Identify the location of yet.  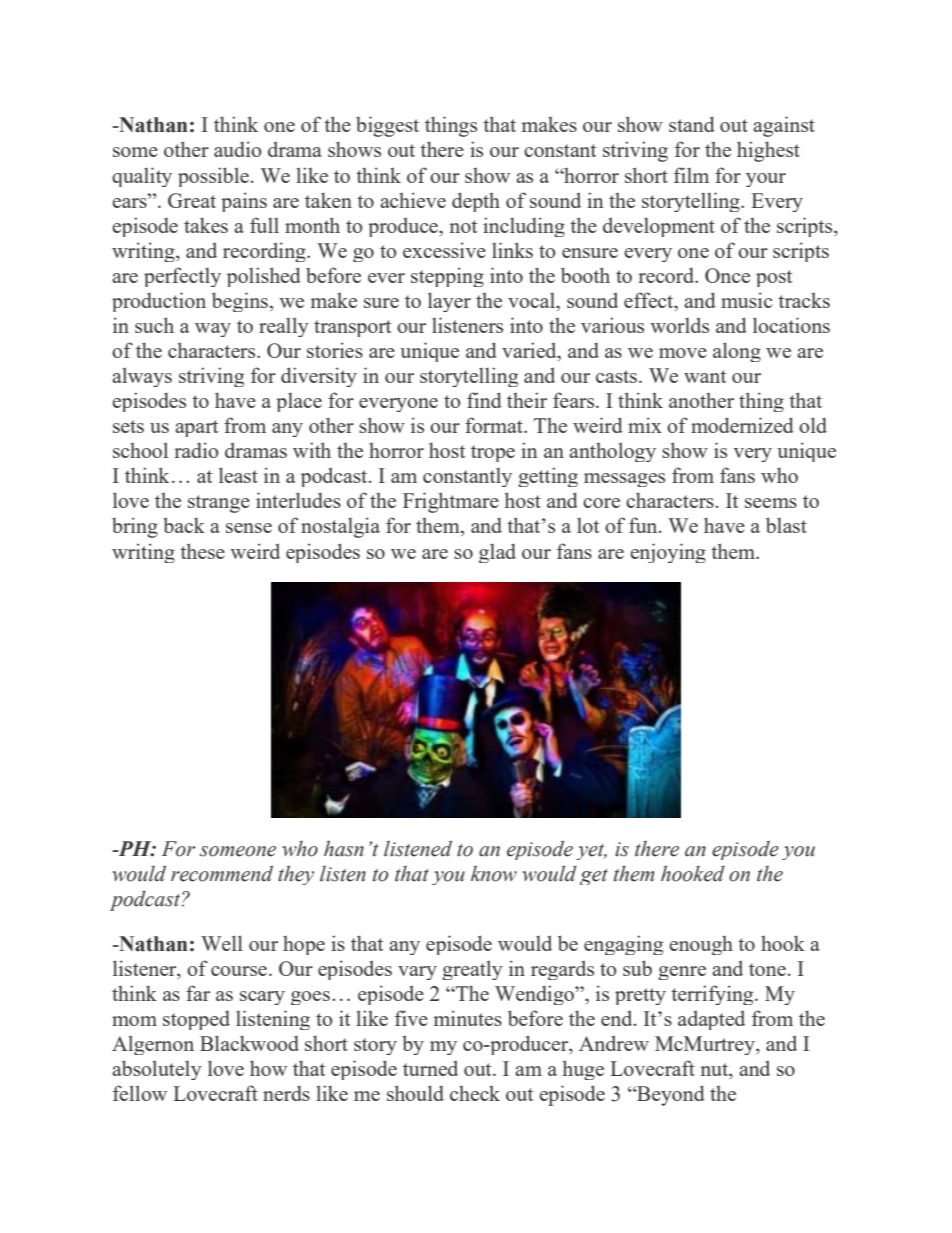
(591, 852).
